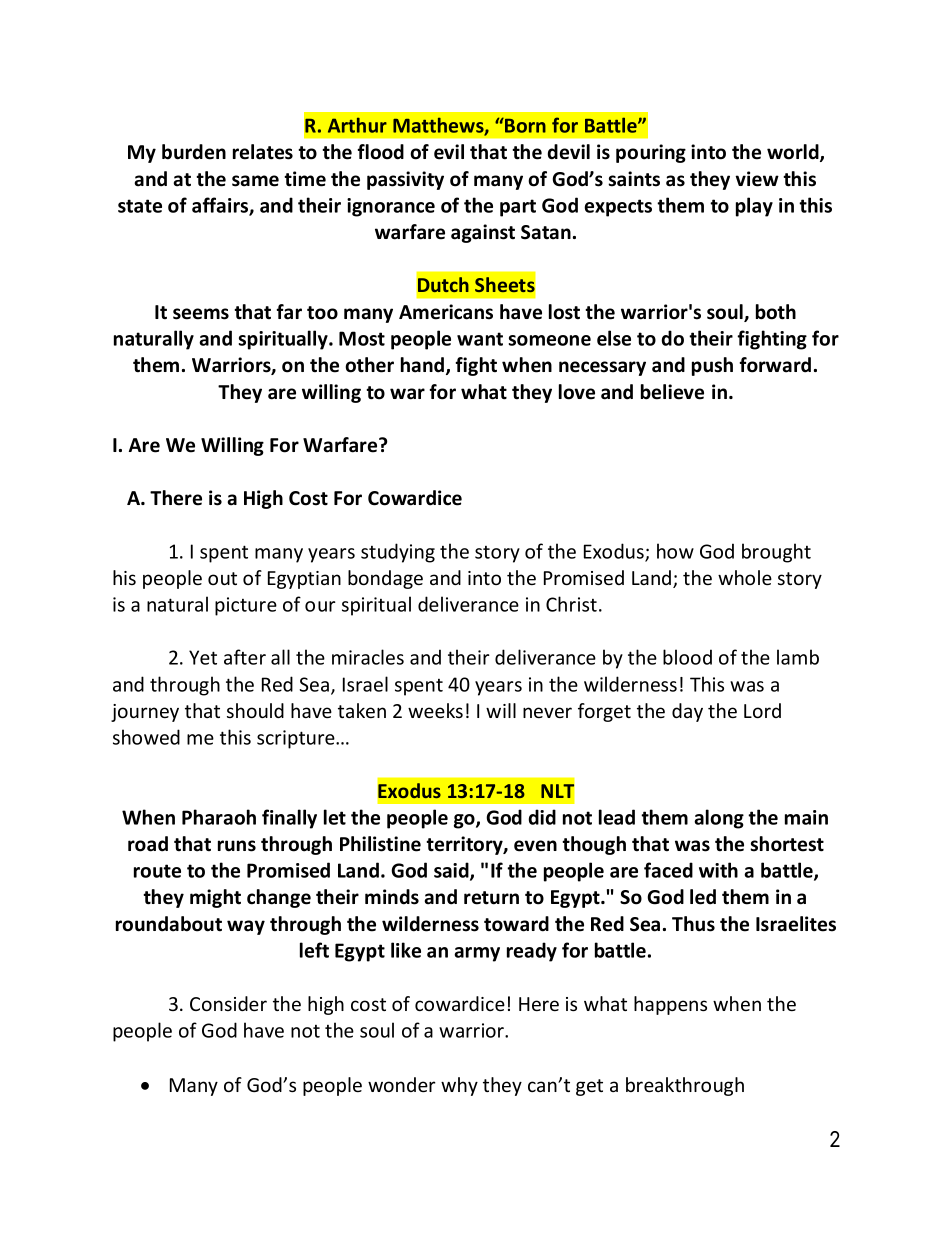 The image size is (952, 1233). Describe the element at coordinates (228, 1003) in the screenshot. I see `Consider` at that location.
